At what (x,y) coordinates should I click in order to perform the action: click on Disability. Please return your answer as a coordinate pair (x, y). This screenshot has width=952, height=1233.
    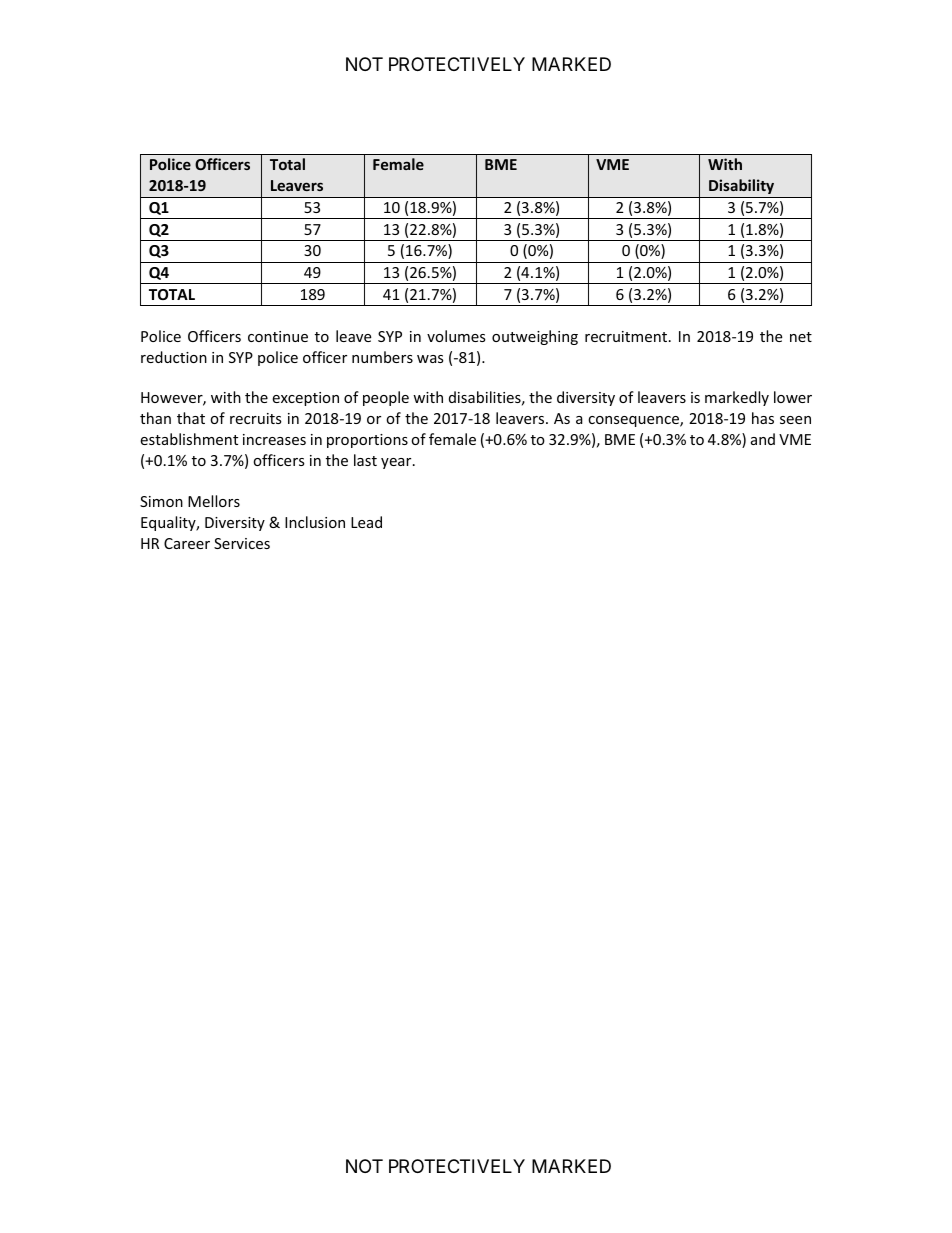
    Looking at the image, I should click on (741, 186).
